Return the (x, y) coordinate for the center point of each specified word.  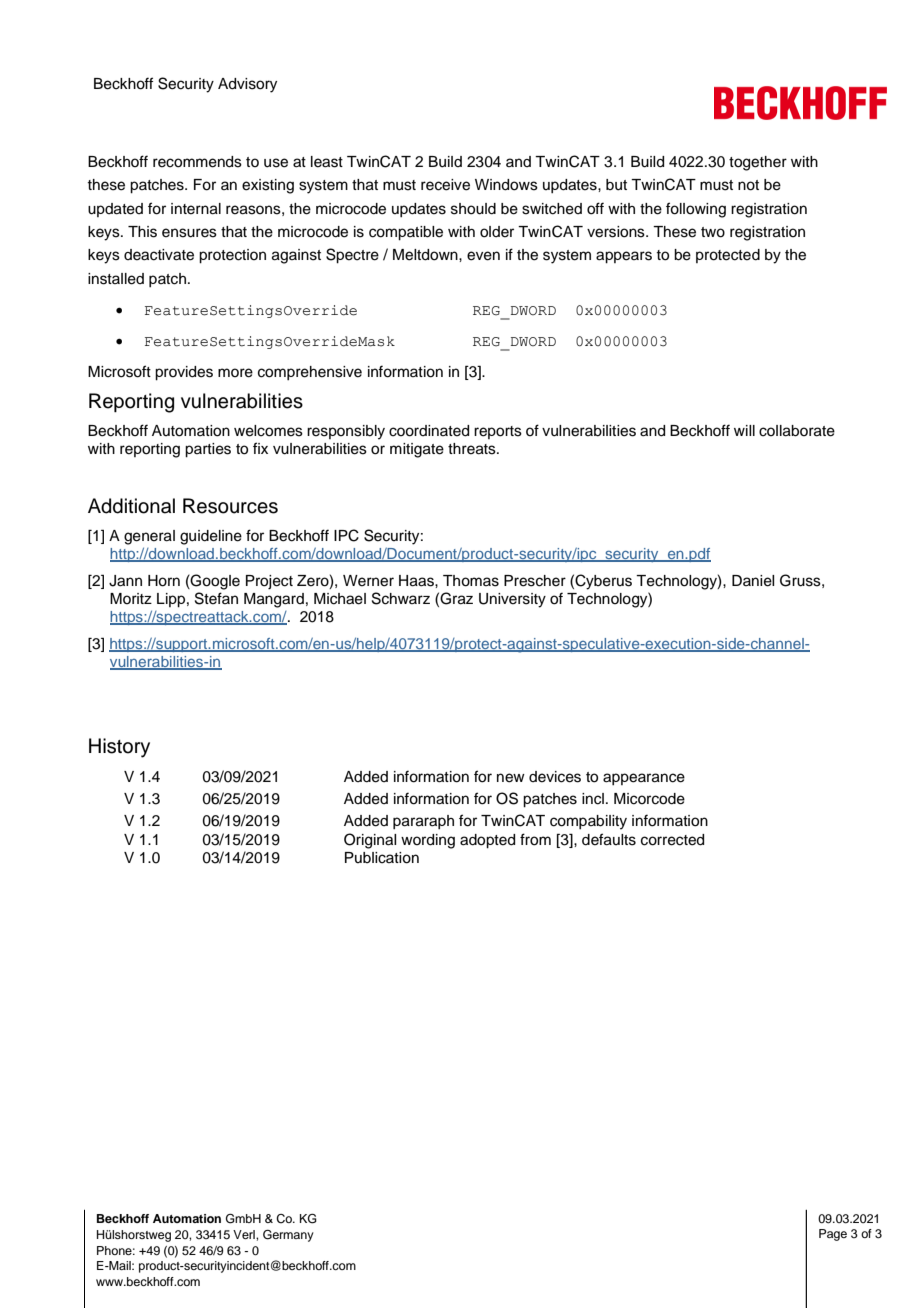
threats (473, 449)
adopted (487, 841)
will (744, 430)
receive (445, 185)
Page (833, 1235)
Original (370, 841)
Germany (288, 1236)
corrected (672, 840)
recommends (197, 162)
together (758, 163)
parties (208, 450)
